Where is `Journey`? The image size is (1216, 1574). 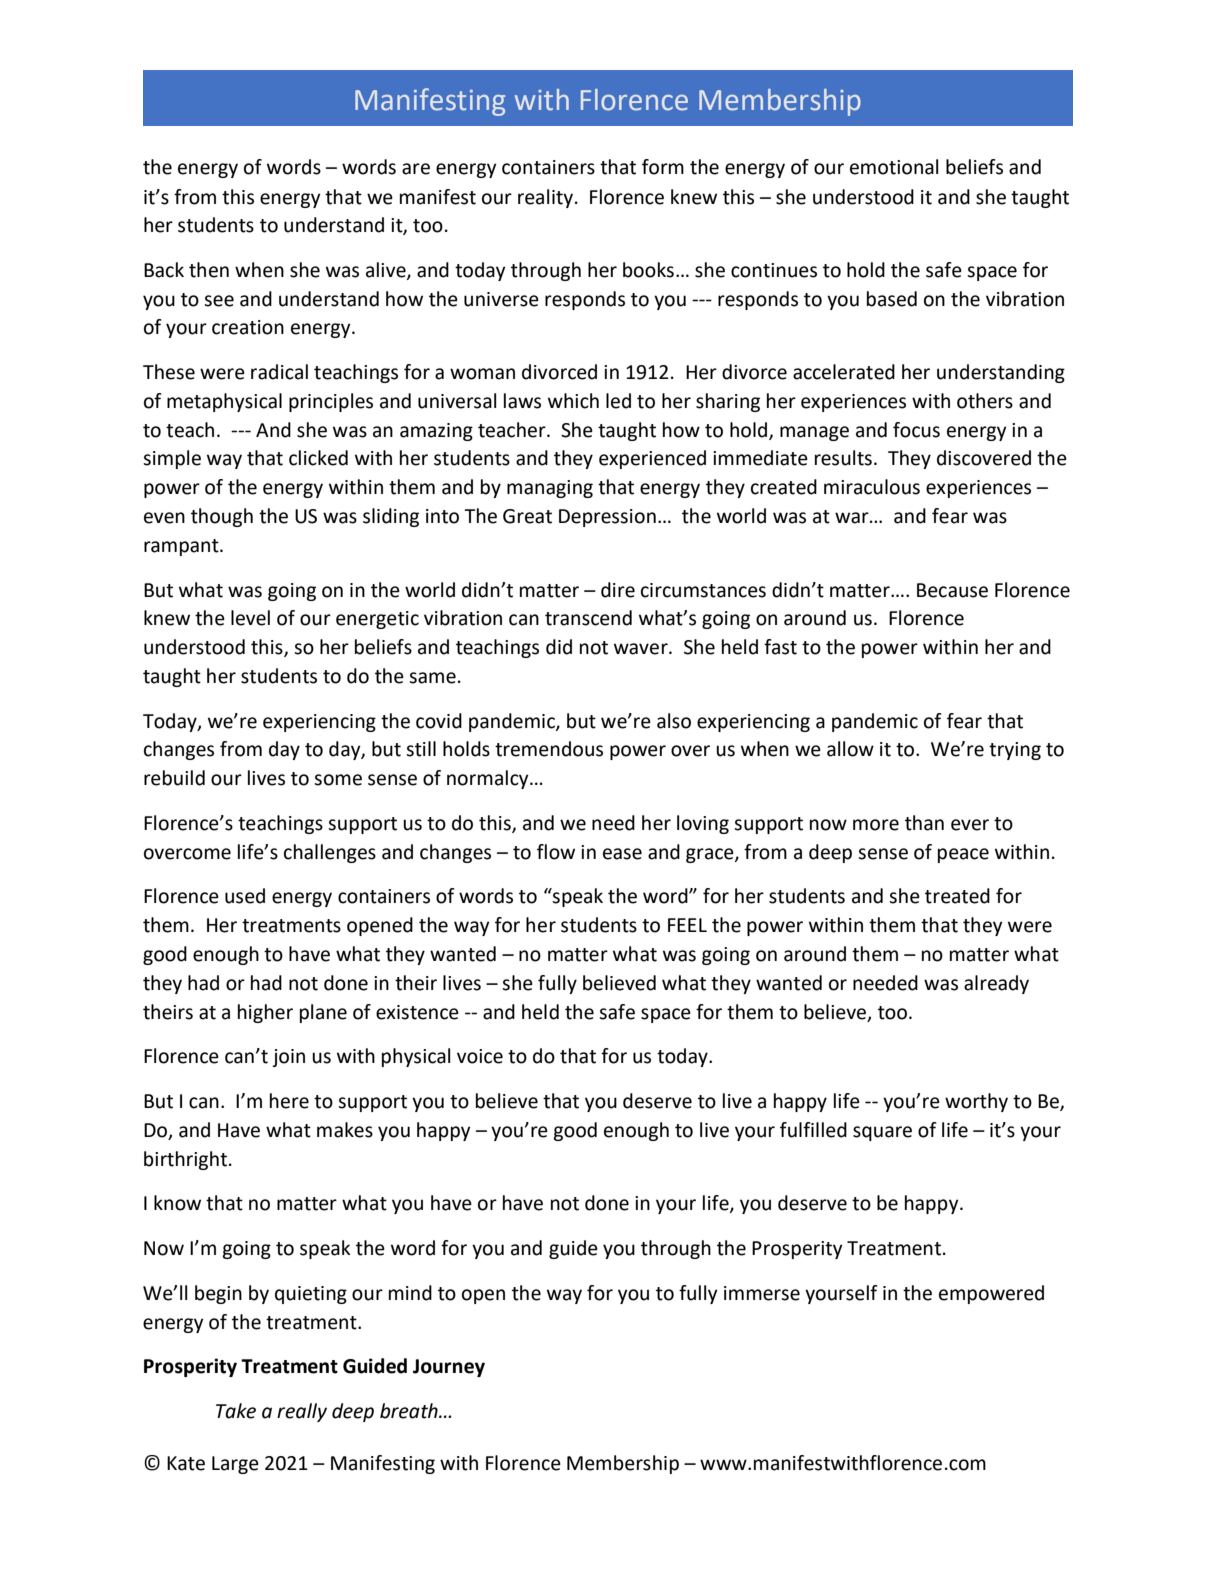 Journey is located at coordinates (449, 1368).
